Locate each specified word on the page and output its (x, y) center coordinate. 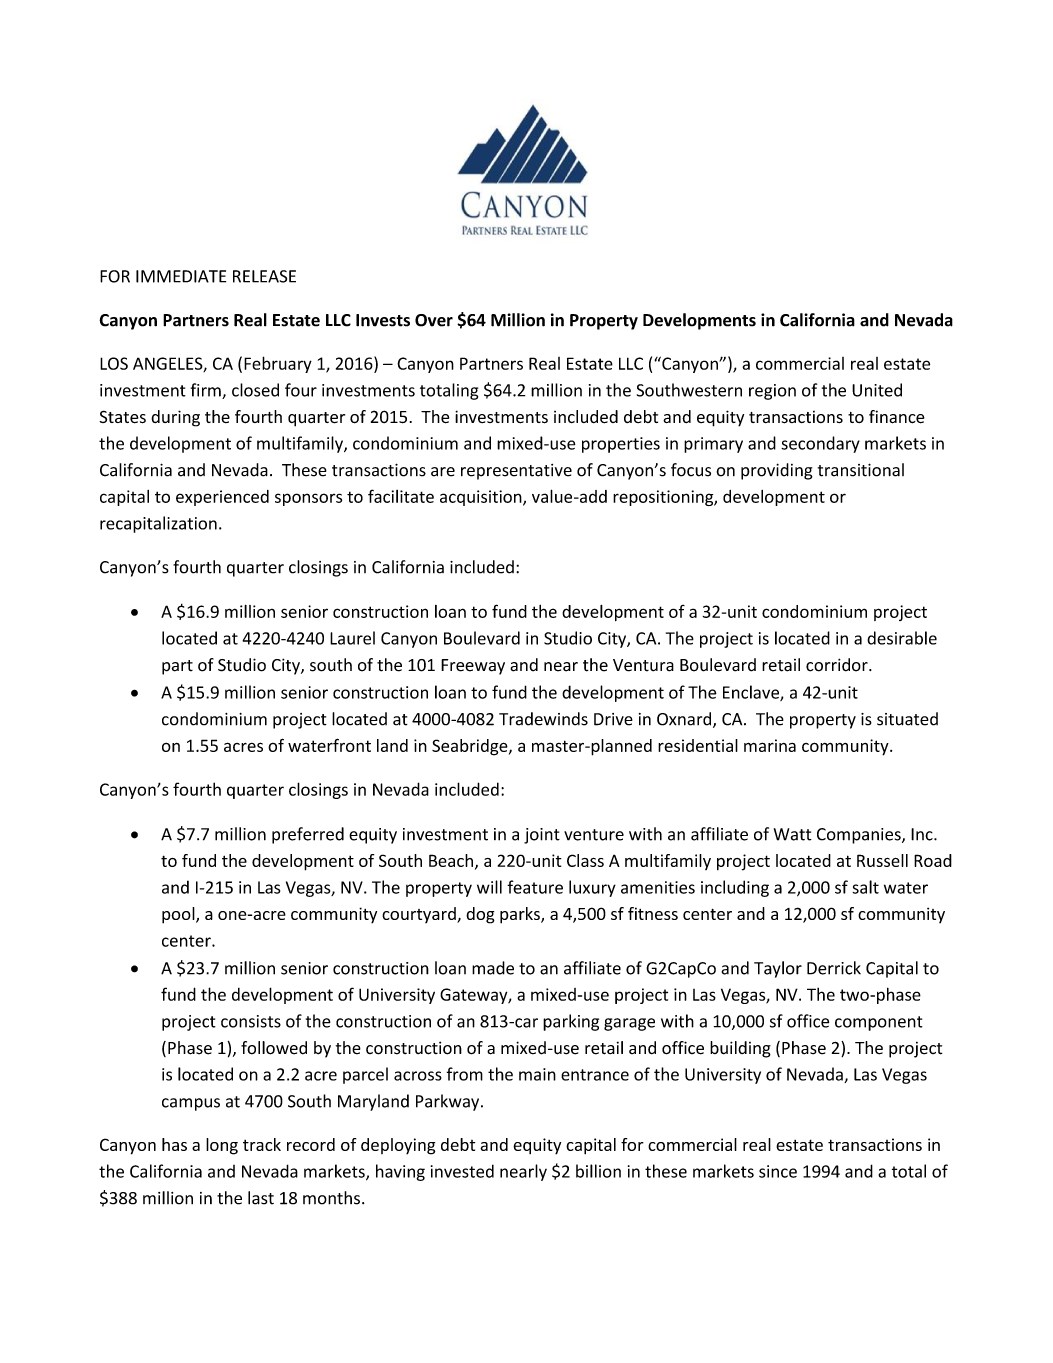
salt (865, 887)
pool (179, 915)
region (772, 392)
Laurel (352, 638)
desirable (902, 638)
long (222, 1146)
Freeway (473, 667)
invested (462, 1171)
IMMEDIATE (181, 276)
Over (434, 320)
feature (535, 887)
